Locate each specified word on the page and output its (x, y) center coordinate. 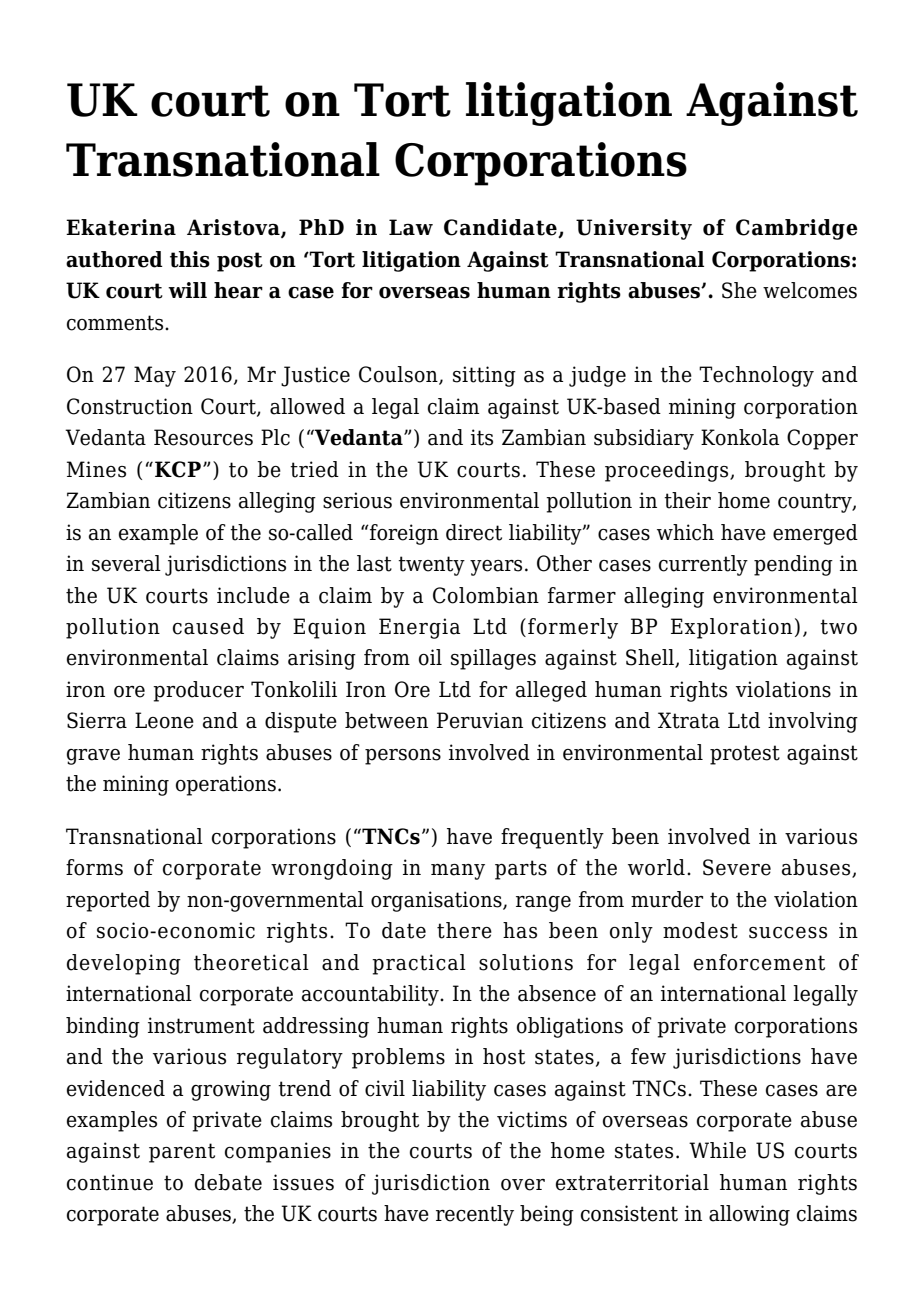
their (687, 500)
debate (228, 1182)
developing (124, 964)
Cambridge (797, 229)
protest (745, 755)
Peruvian (480, 720)
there (464, 930)
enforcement (759, 962)
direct (474, 532)
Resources (203, 437)
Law (411, 227)
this (190, 259)
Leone (164, 720)
